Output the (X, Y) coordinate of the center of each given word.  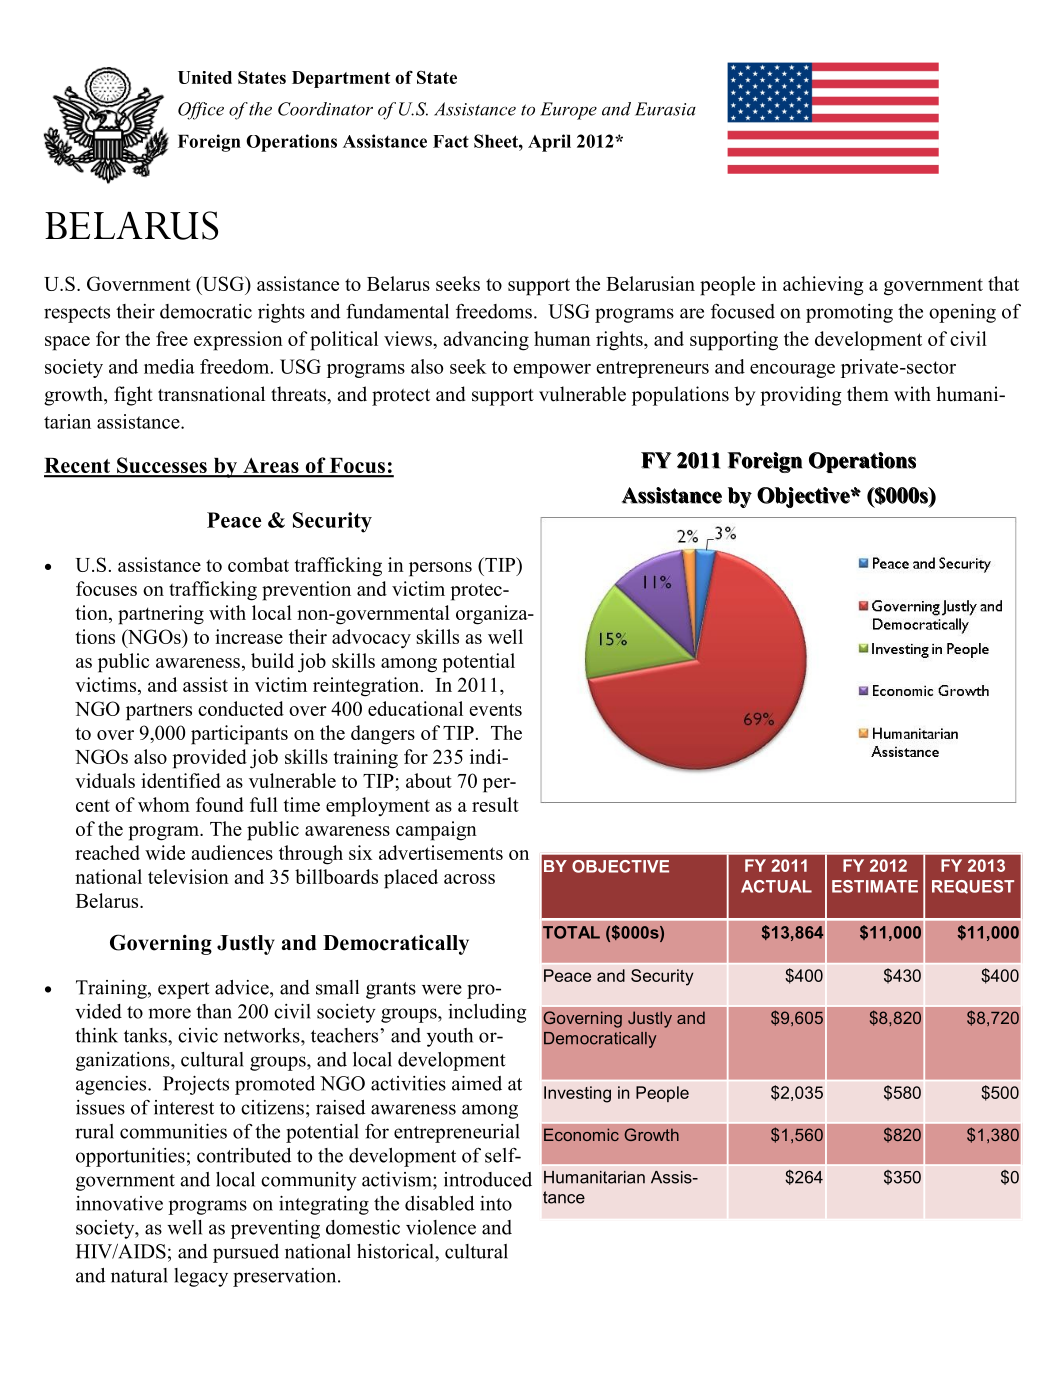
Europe (568, 111)
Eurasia (665, 109)
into (496, 1203)
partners (159, 712)
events (495, 709)
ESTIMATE (875, 886)
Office (201, 111)
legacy (201, 1277)
